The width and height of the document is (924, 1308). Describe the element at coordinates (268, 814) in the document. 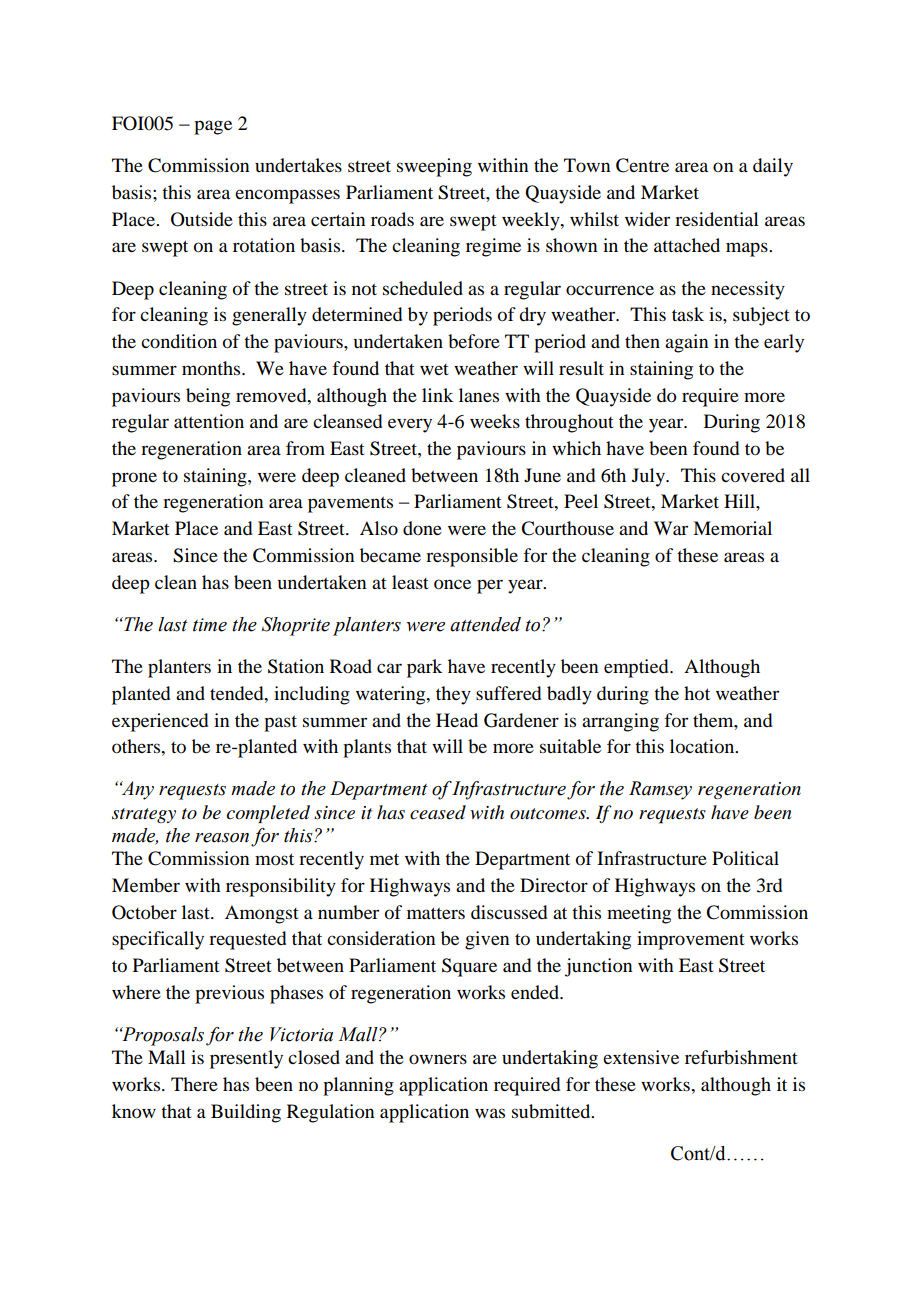

I see `completed` at that location.
